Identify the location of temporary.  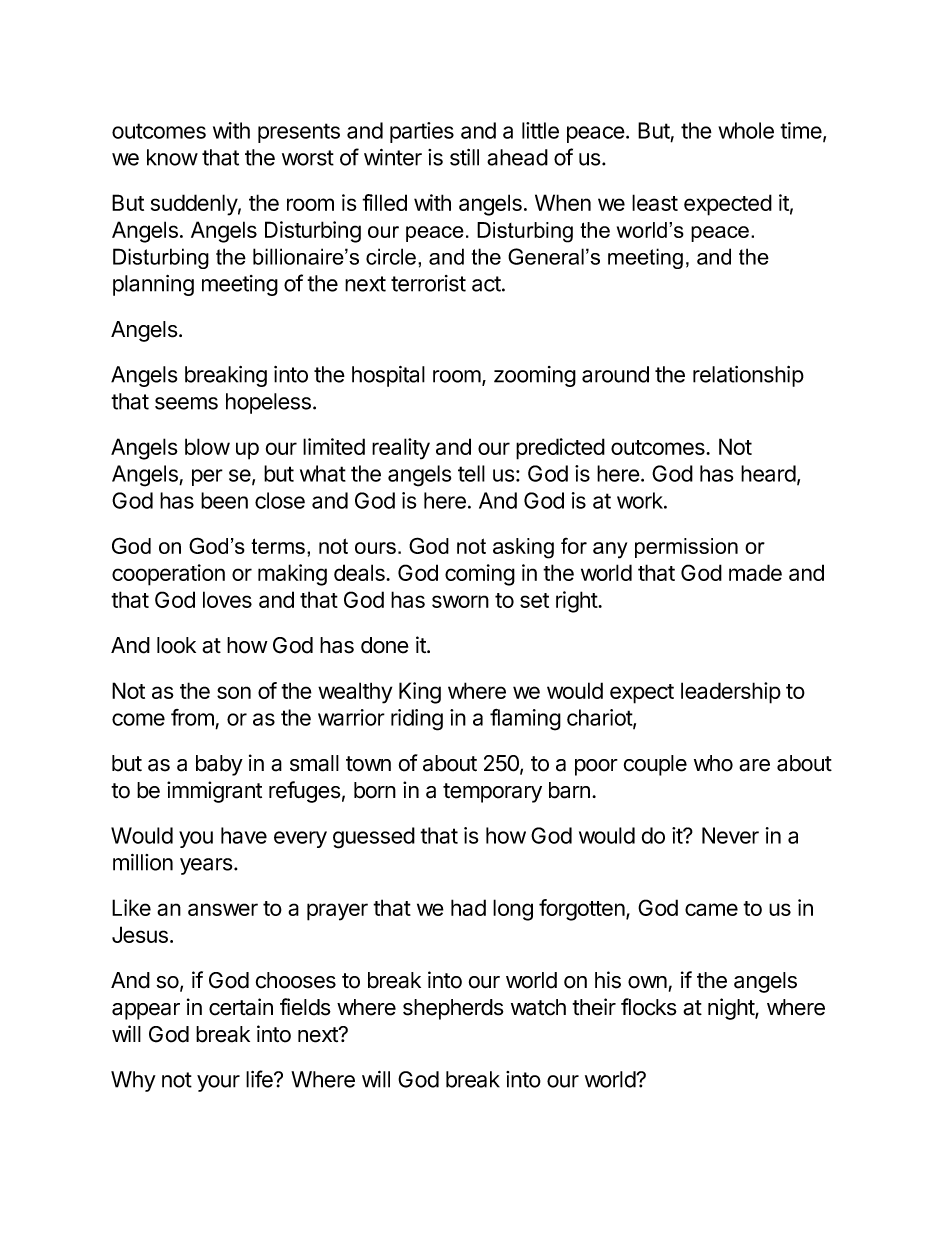
(492, 793).
